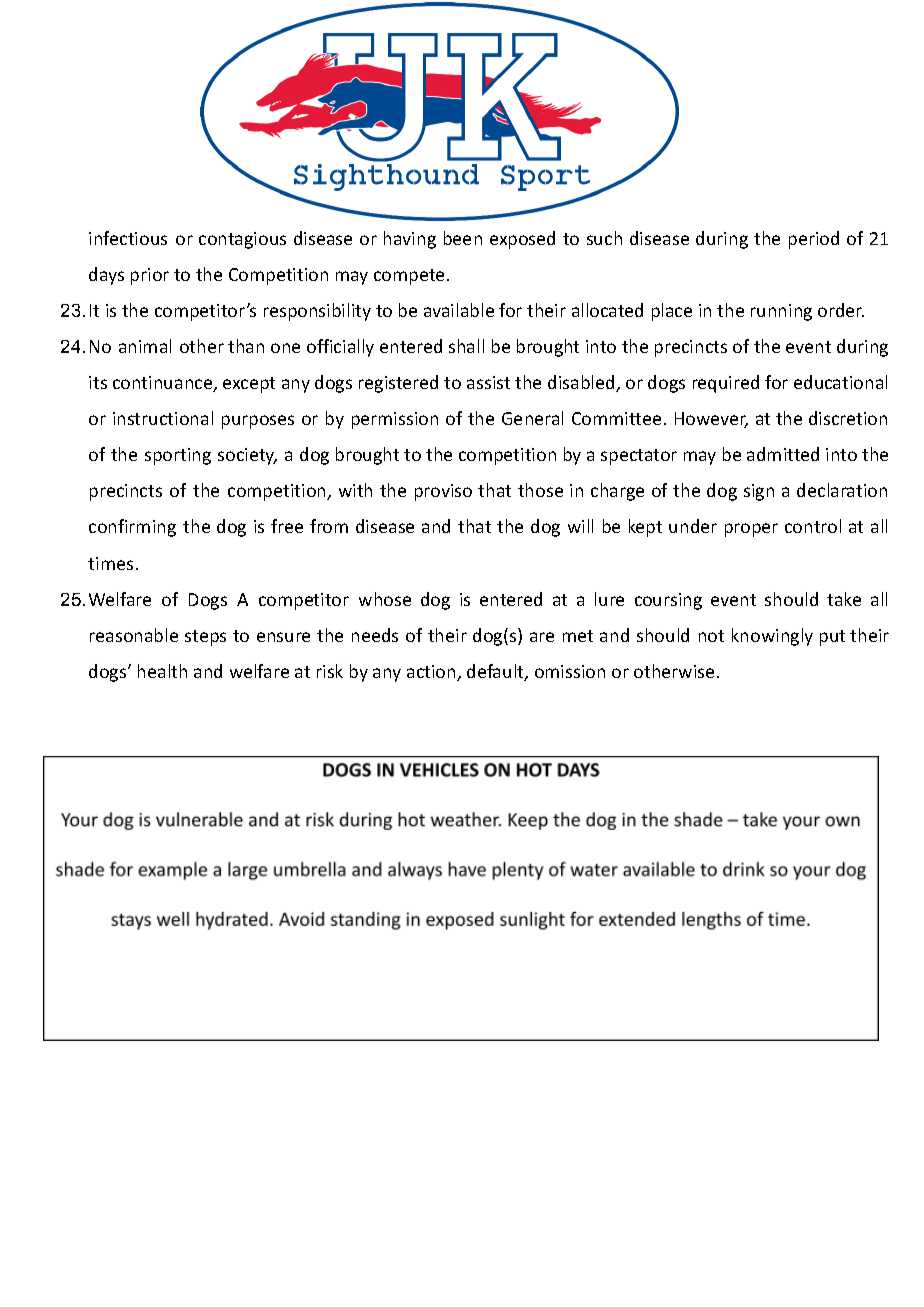 The height and width of the screenshot is (1307, 924). Describe the element at coordinates (463, 238) in the screenshot. I see `been` at that location.
